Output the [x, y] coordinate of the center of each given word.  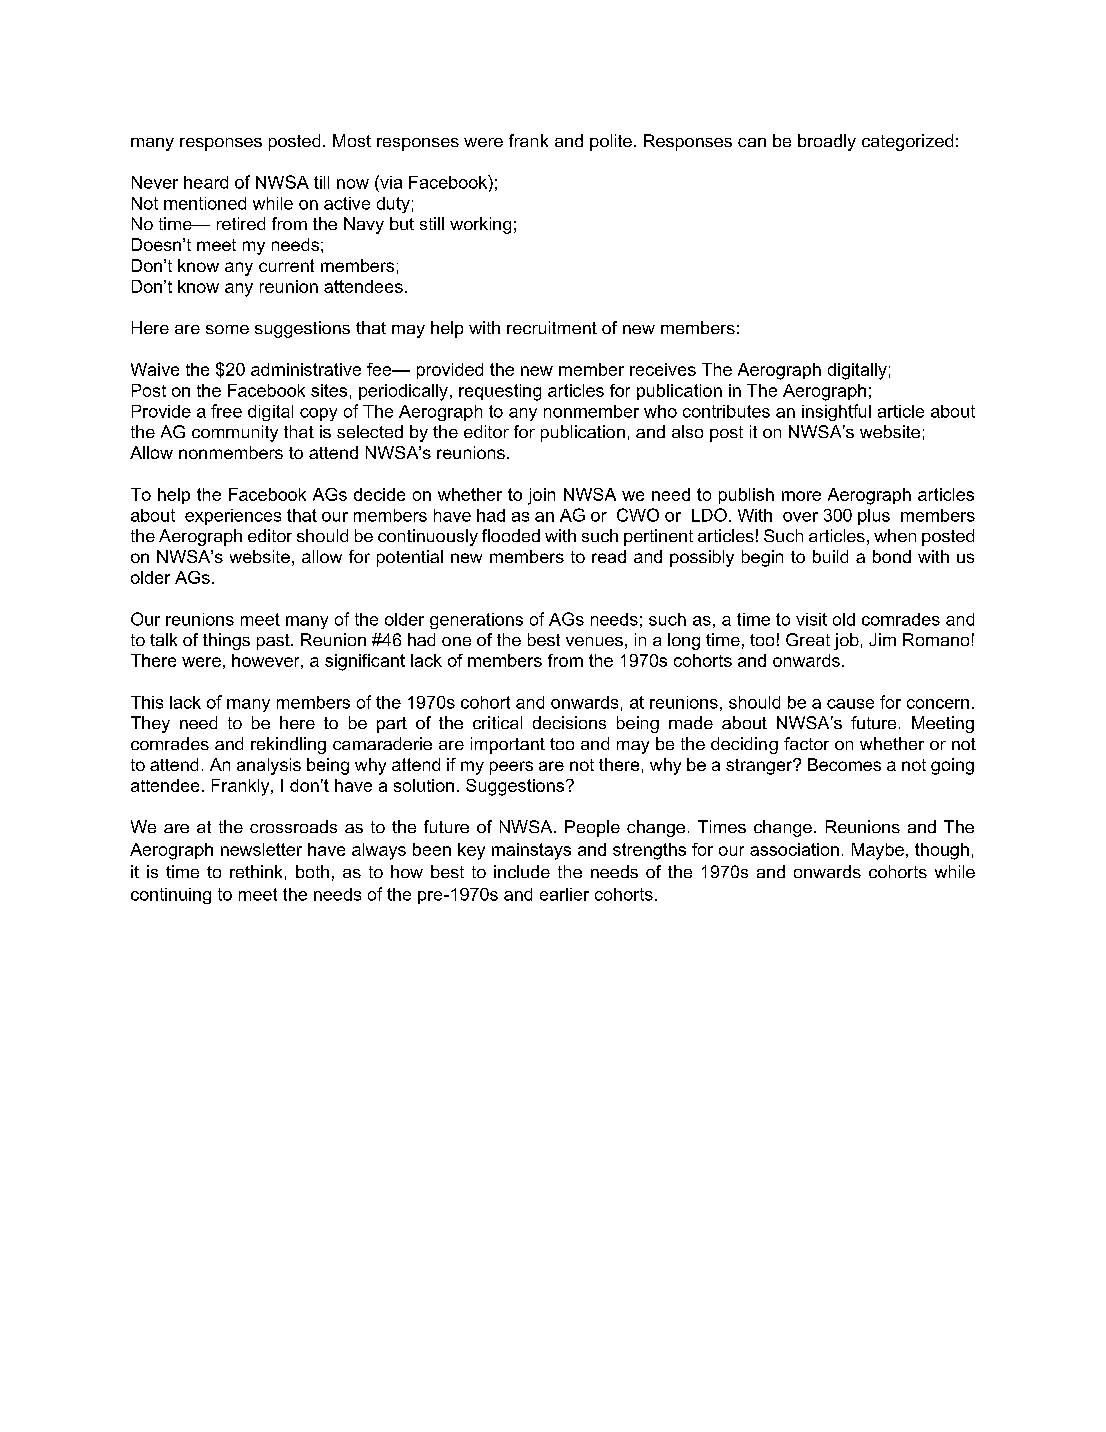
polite [611, 142]
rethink [256, 871]
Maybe [878, 851]
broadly [827, 142]
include [522, 871]
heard [206, 182]
